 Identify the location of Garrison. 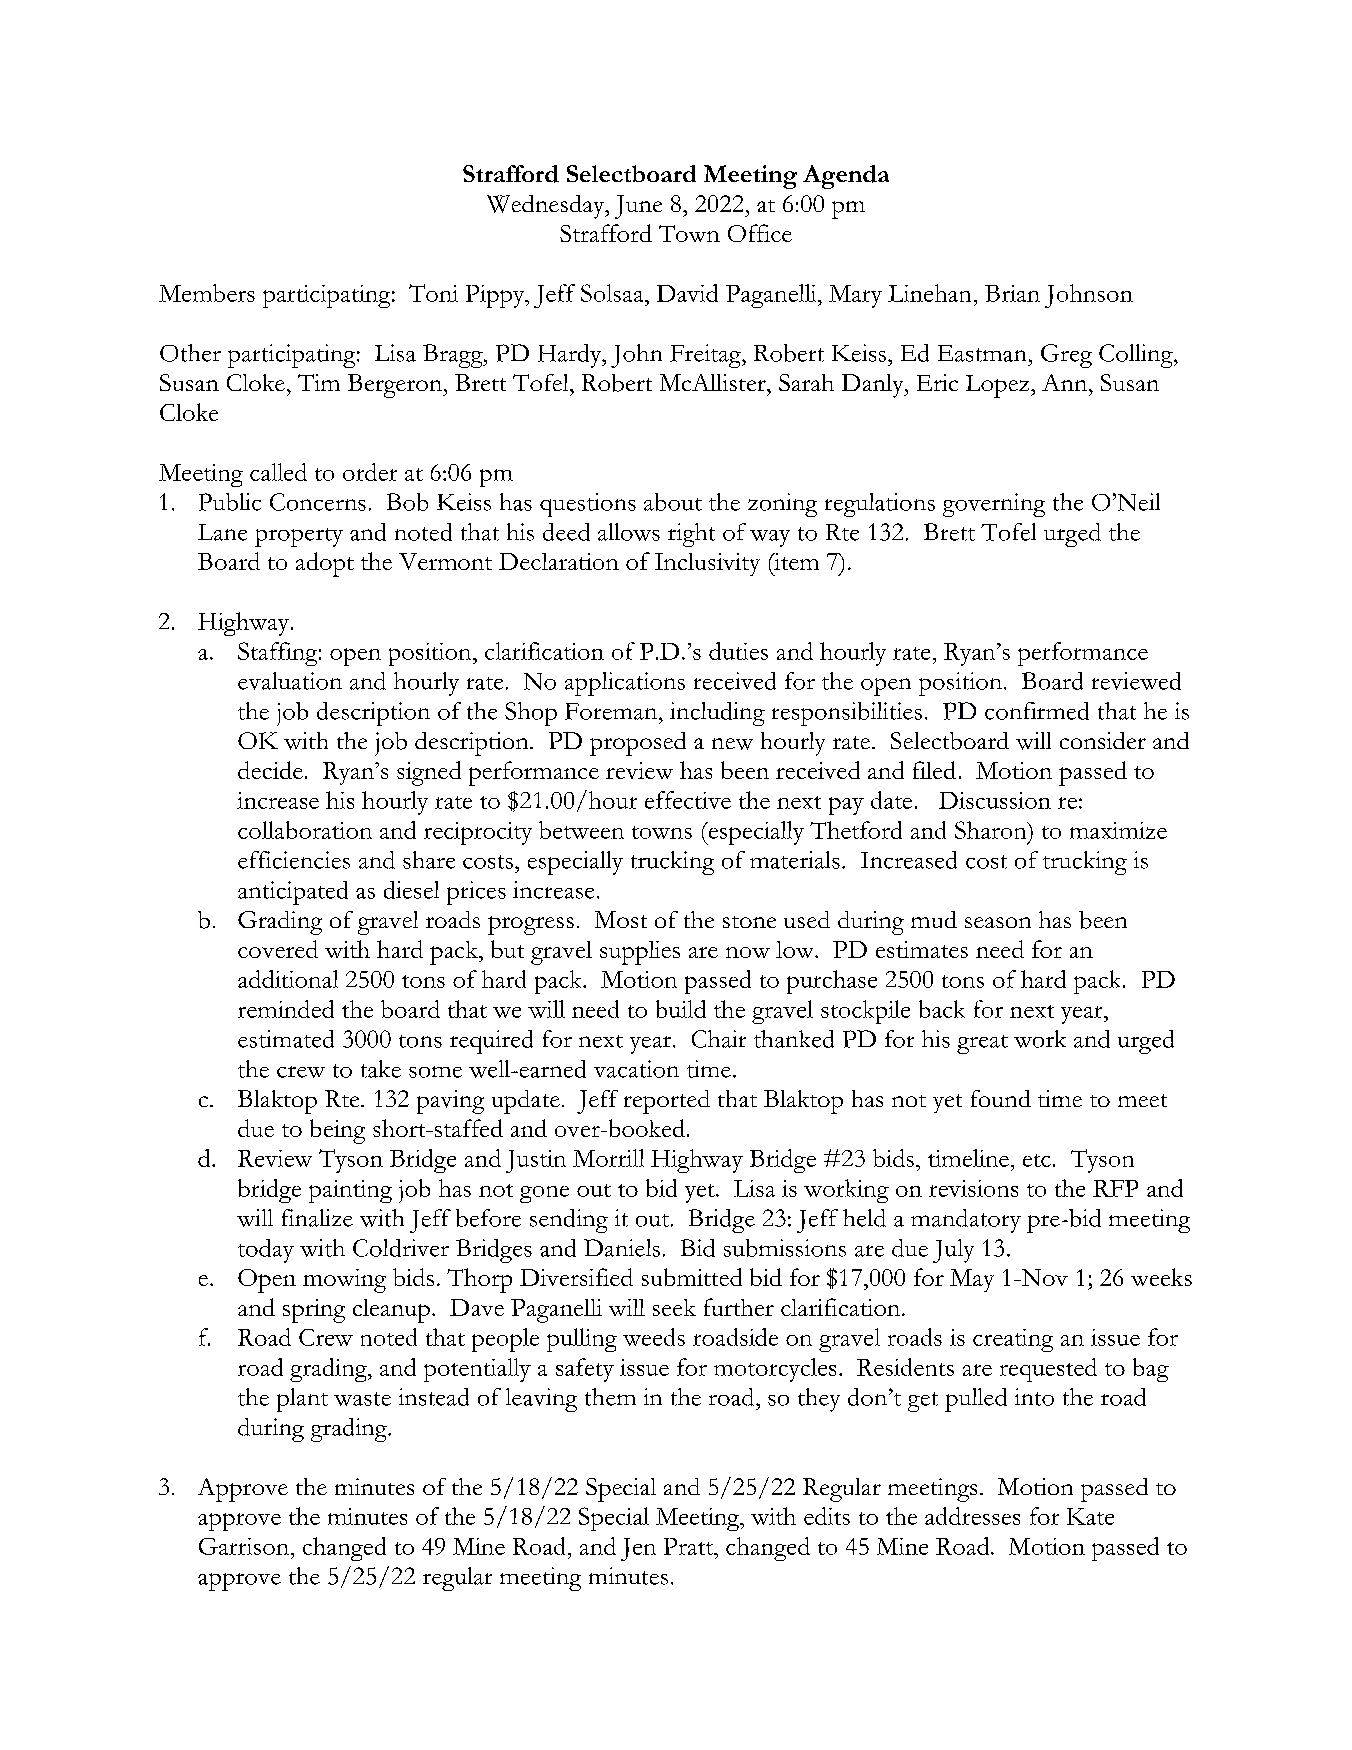
(244, 1546).
